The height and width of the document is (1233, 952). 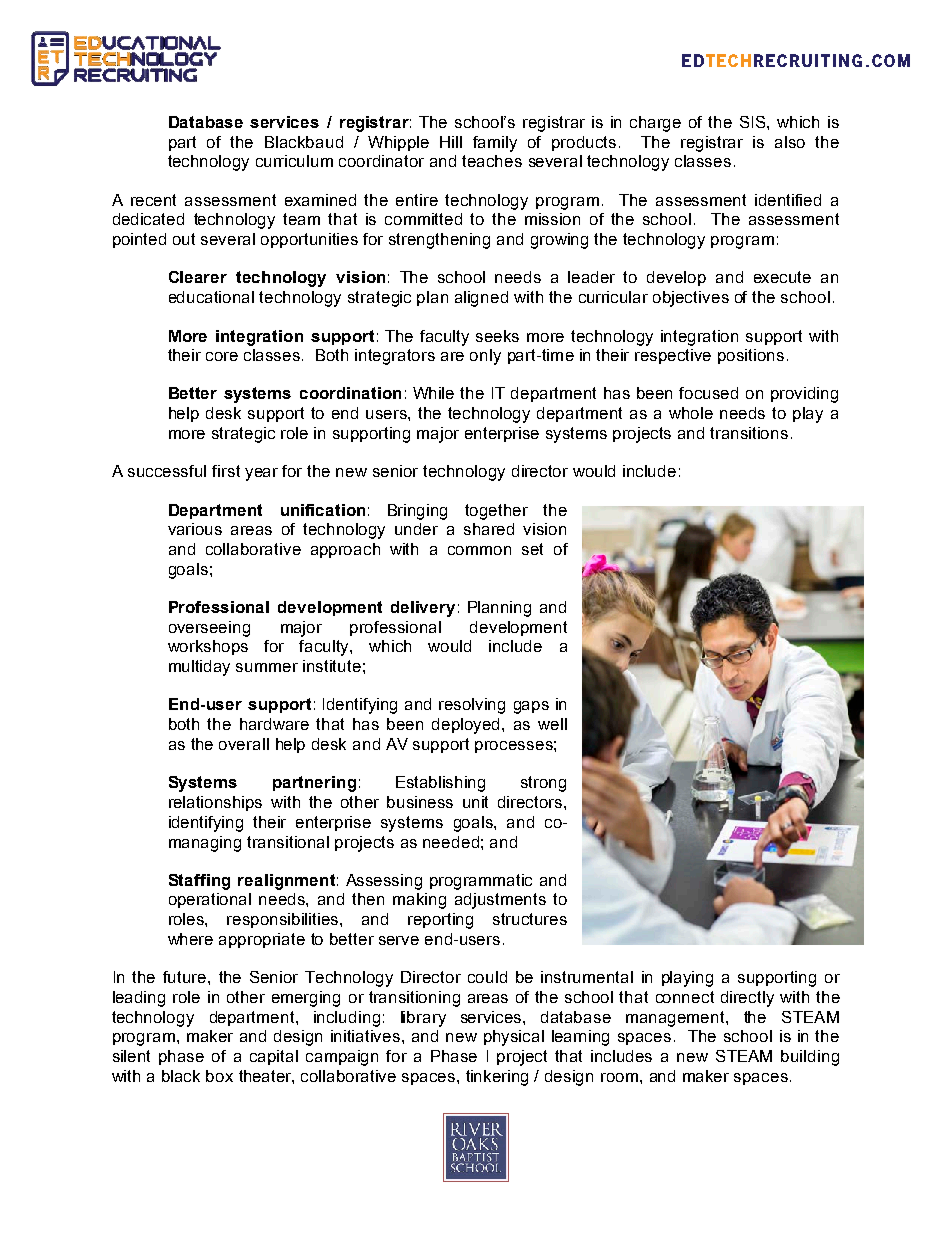 I want to click on SIS, so click(x=754, y=122).
